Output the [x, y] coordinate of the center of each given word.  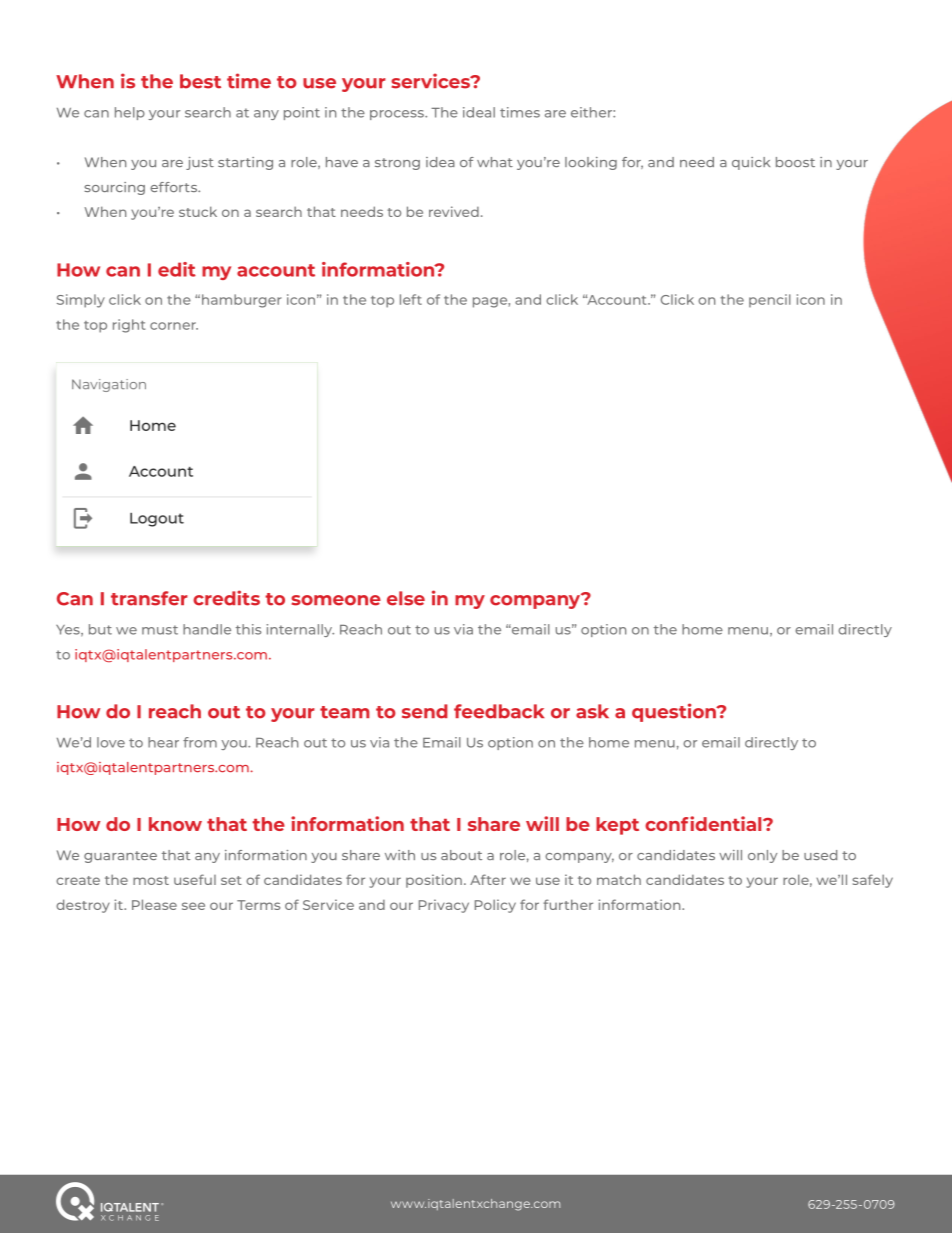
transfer [149, 598]
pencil [770, 300]
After [488, 879]
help [130, 113]
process [398, 115]
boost [795, 162]
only [762, 856]
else [406, 598]
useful [195, 879]
